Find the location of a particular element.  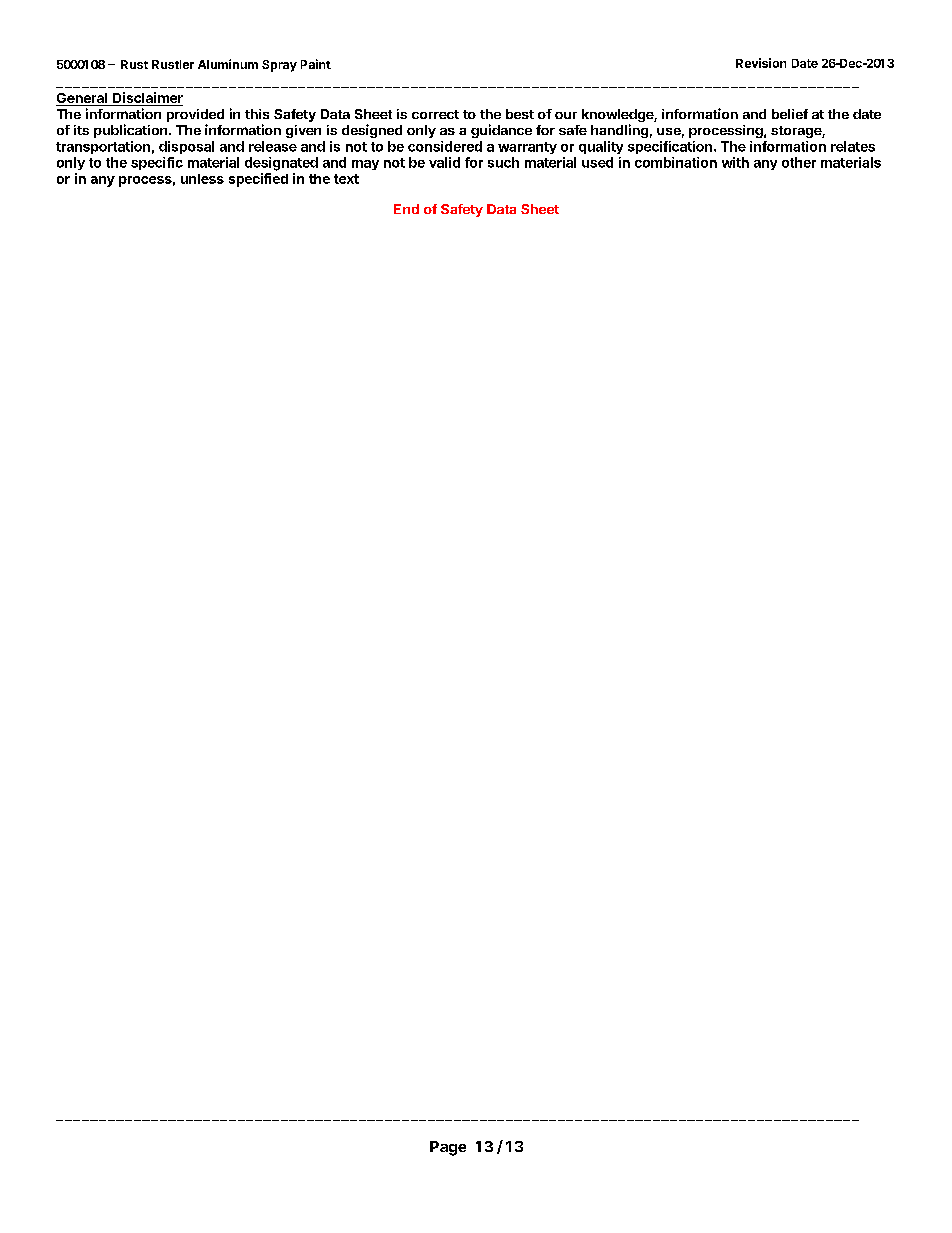

such is located at coordinates (503, 162).
